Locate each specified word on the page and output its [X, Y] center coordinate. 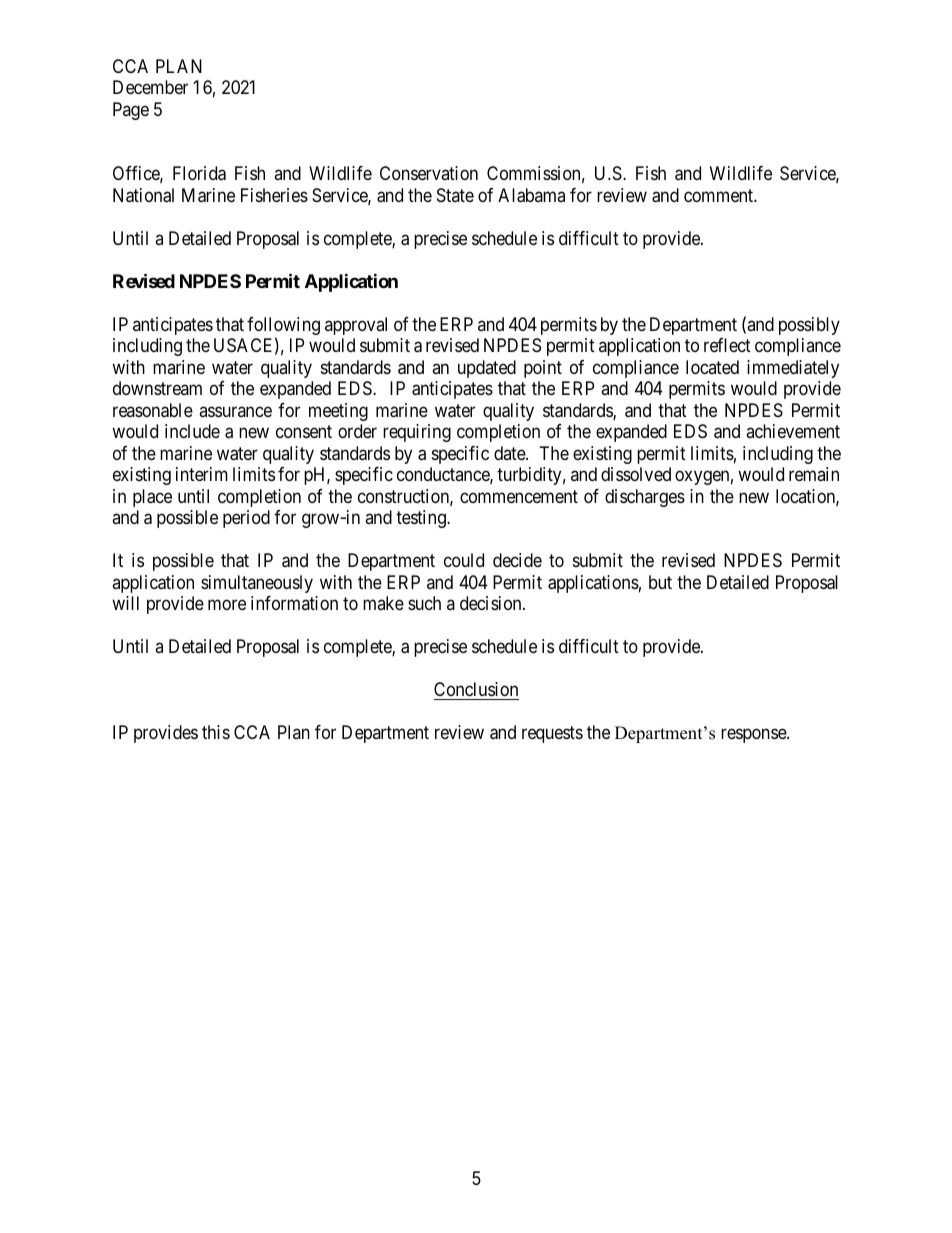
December [150, 87]
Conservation [429, 173]
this [216, 732]
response [754, 735]
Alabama [531, 195]
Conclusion [476, 689]
